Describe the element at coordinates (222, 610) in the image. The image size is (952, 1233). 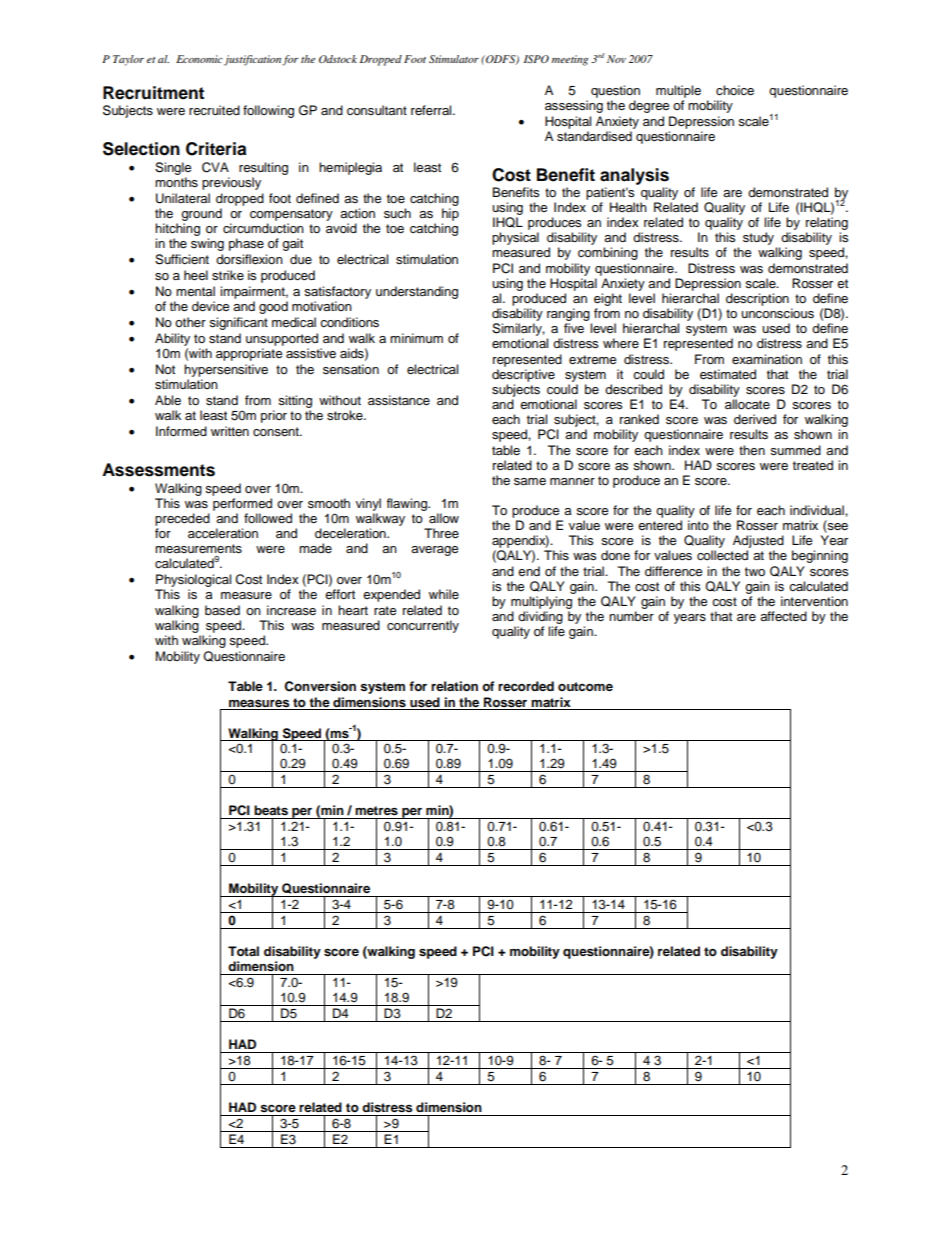
I see `based` at that location.
